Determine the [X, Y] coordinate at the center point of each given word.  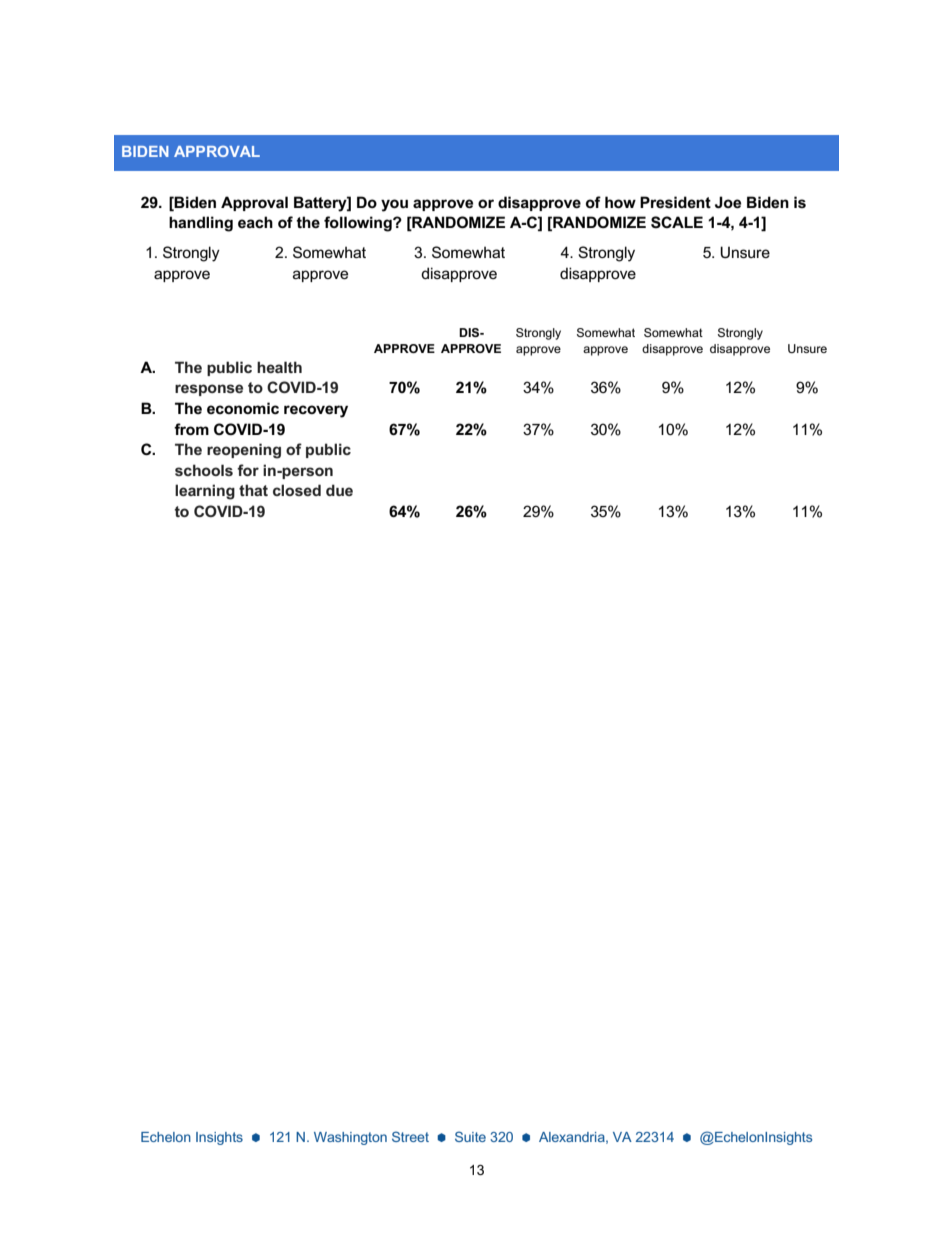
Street [410, 1136]
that [253, 490]
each [255, 222]
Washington [350, 1138]
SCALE [677, 222]
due [339, 490]
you [394, 205]
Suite [470, 1136]
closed [297, 490]
